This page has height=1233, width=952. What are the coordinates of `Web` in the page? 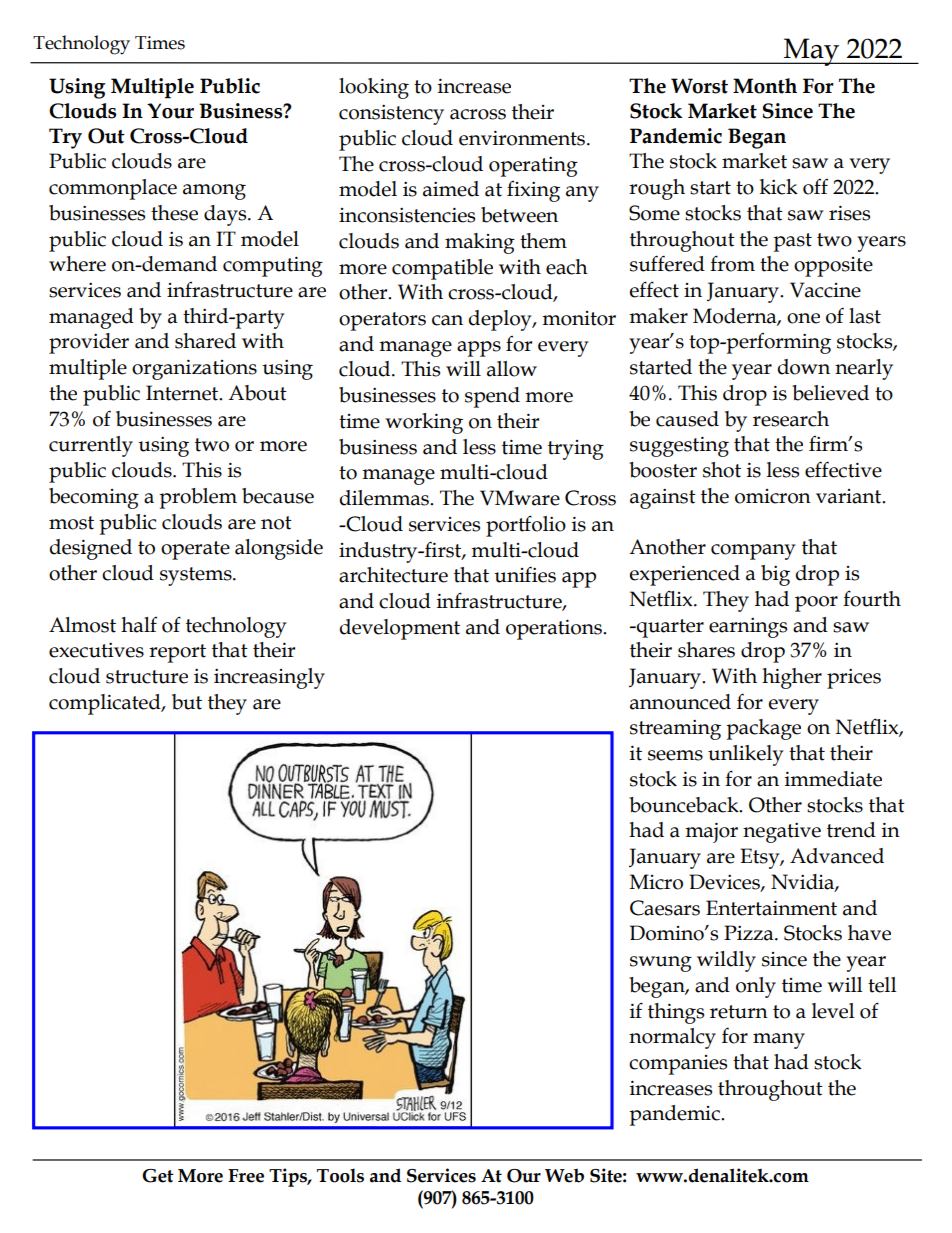 It's located at (564, 1175).
